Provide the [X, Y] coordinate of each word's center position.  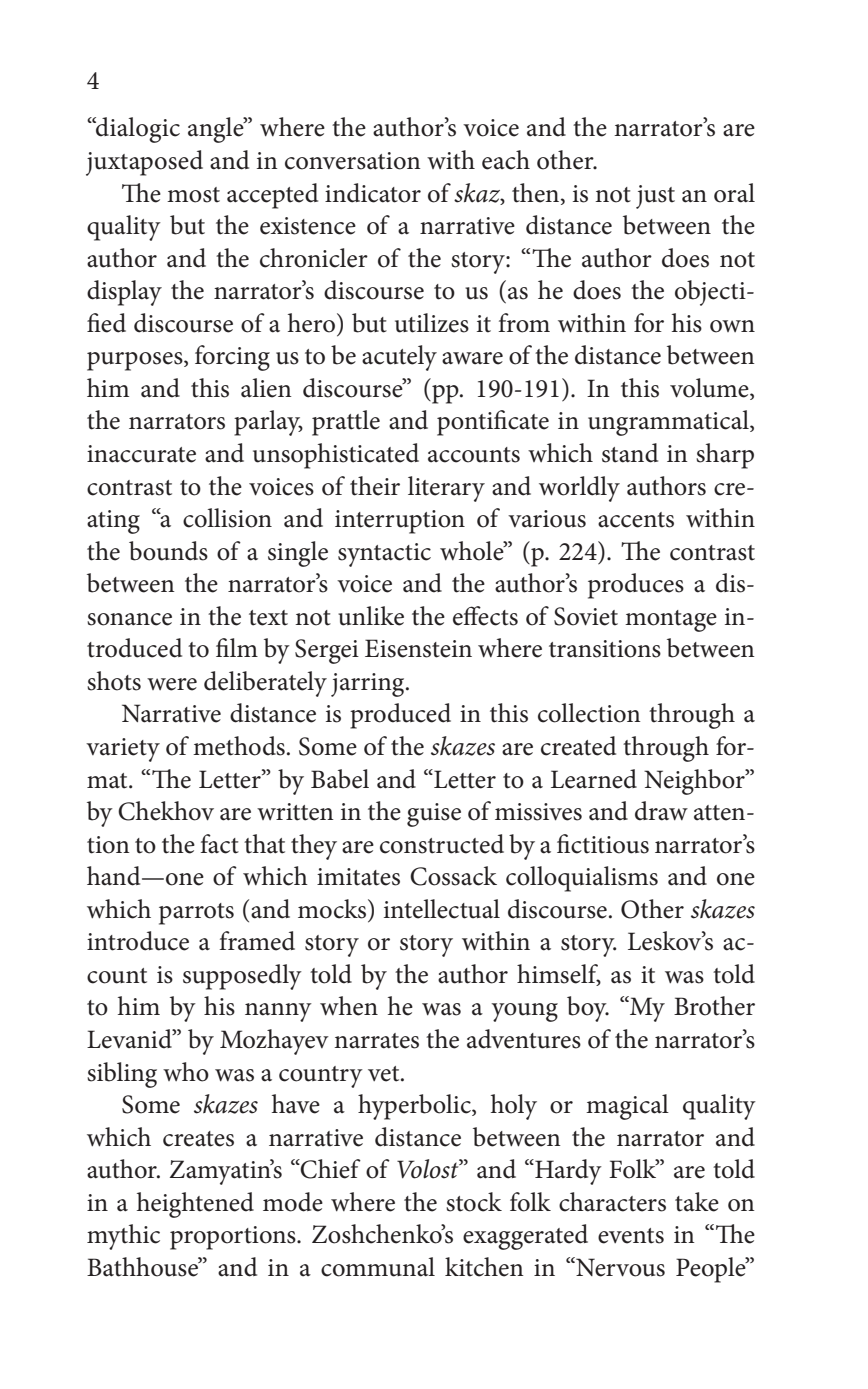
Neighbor [695, 782]
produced [400, 716]
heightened [195, 1205]
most [193, 195]
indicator [373, 193]
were [172, 684]
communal [378, 1267]
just [655, 197]
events [631, 1236]
